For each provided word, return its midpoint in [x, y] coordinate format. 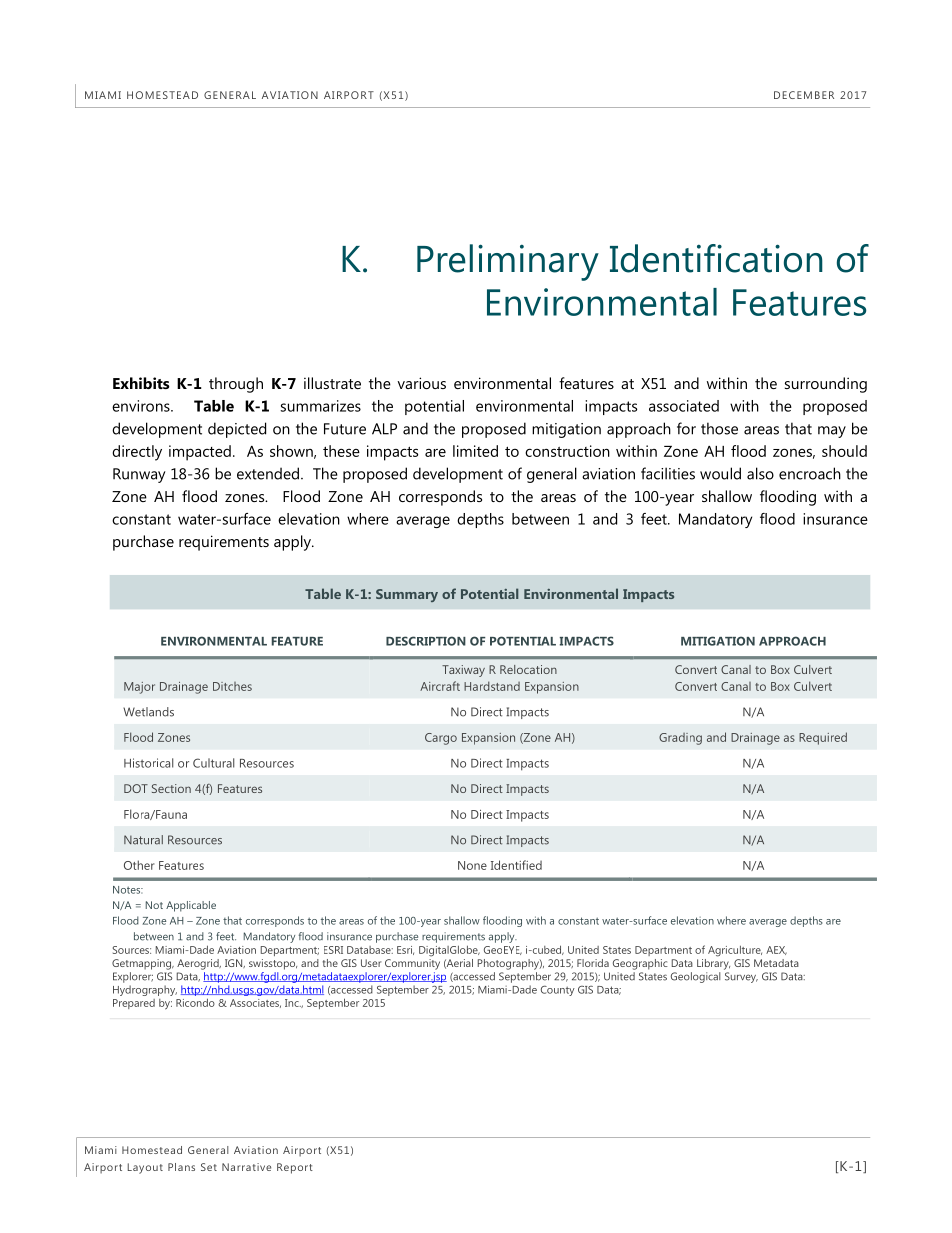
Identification [716, 258]
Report [295, 1168]
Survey [741, 977]
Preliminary [508, 262]
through [236, 385]
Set [209, 1167]
